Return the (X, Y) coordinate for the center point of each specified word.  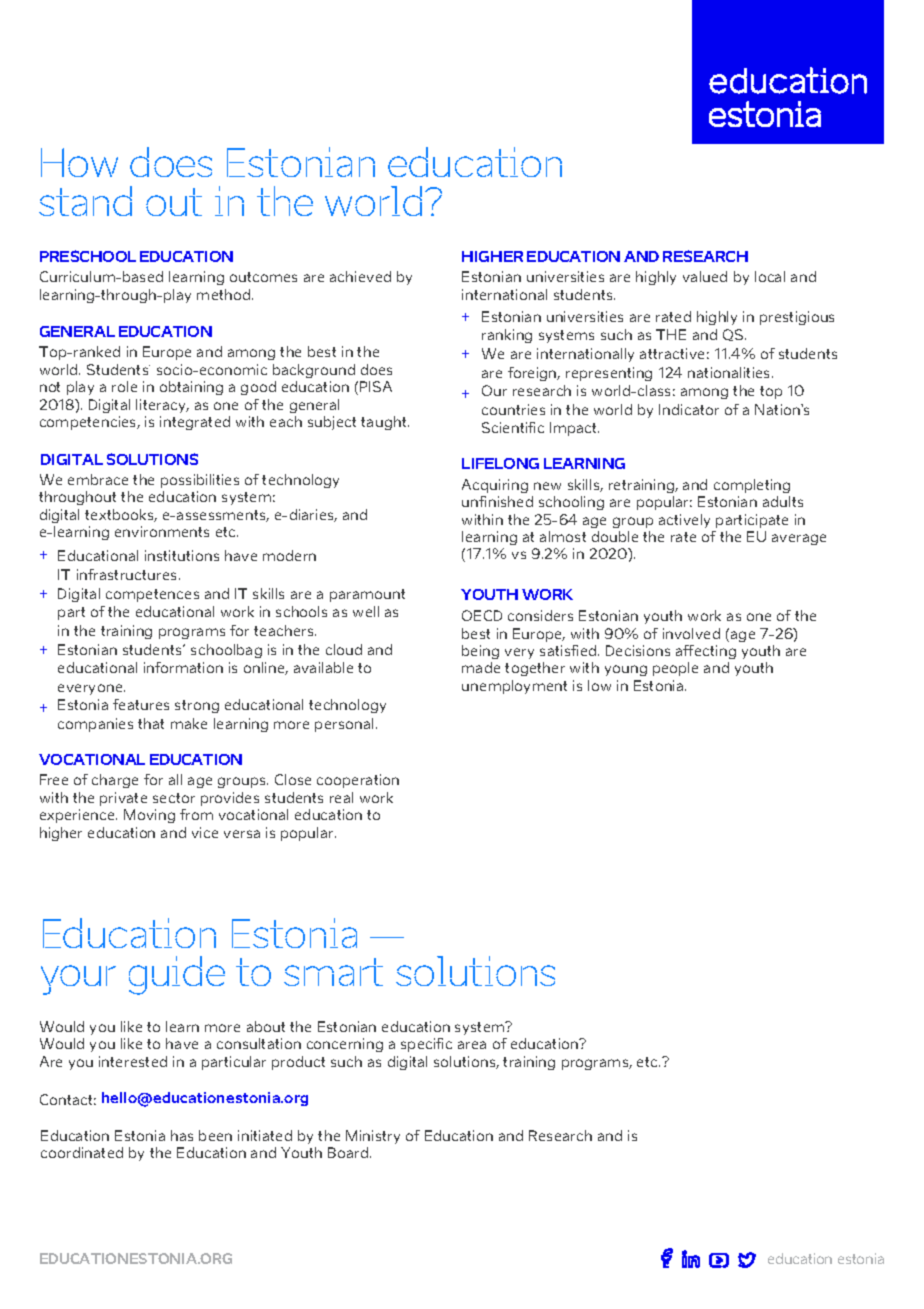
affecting (706, 652)
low (599, 685)
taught (385, 423)
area (472, 1045)
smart (333, 972)
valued (705, 276)
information (183, 667)
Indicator (689, 409)
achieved (360, 276)
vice (205, 832)
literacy (162, 406)
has (182, 1135)
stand (85, 201)
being (480, 652)
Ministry (373, 1137)
